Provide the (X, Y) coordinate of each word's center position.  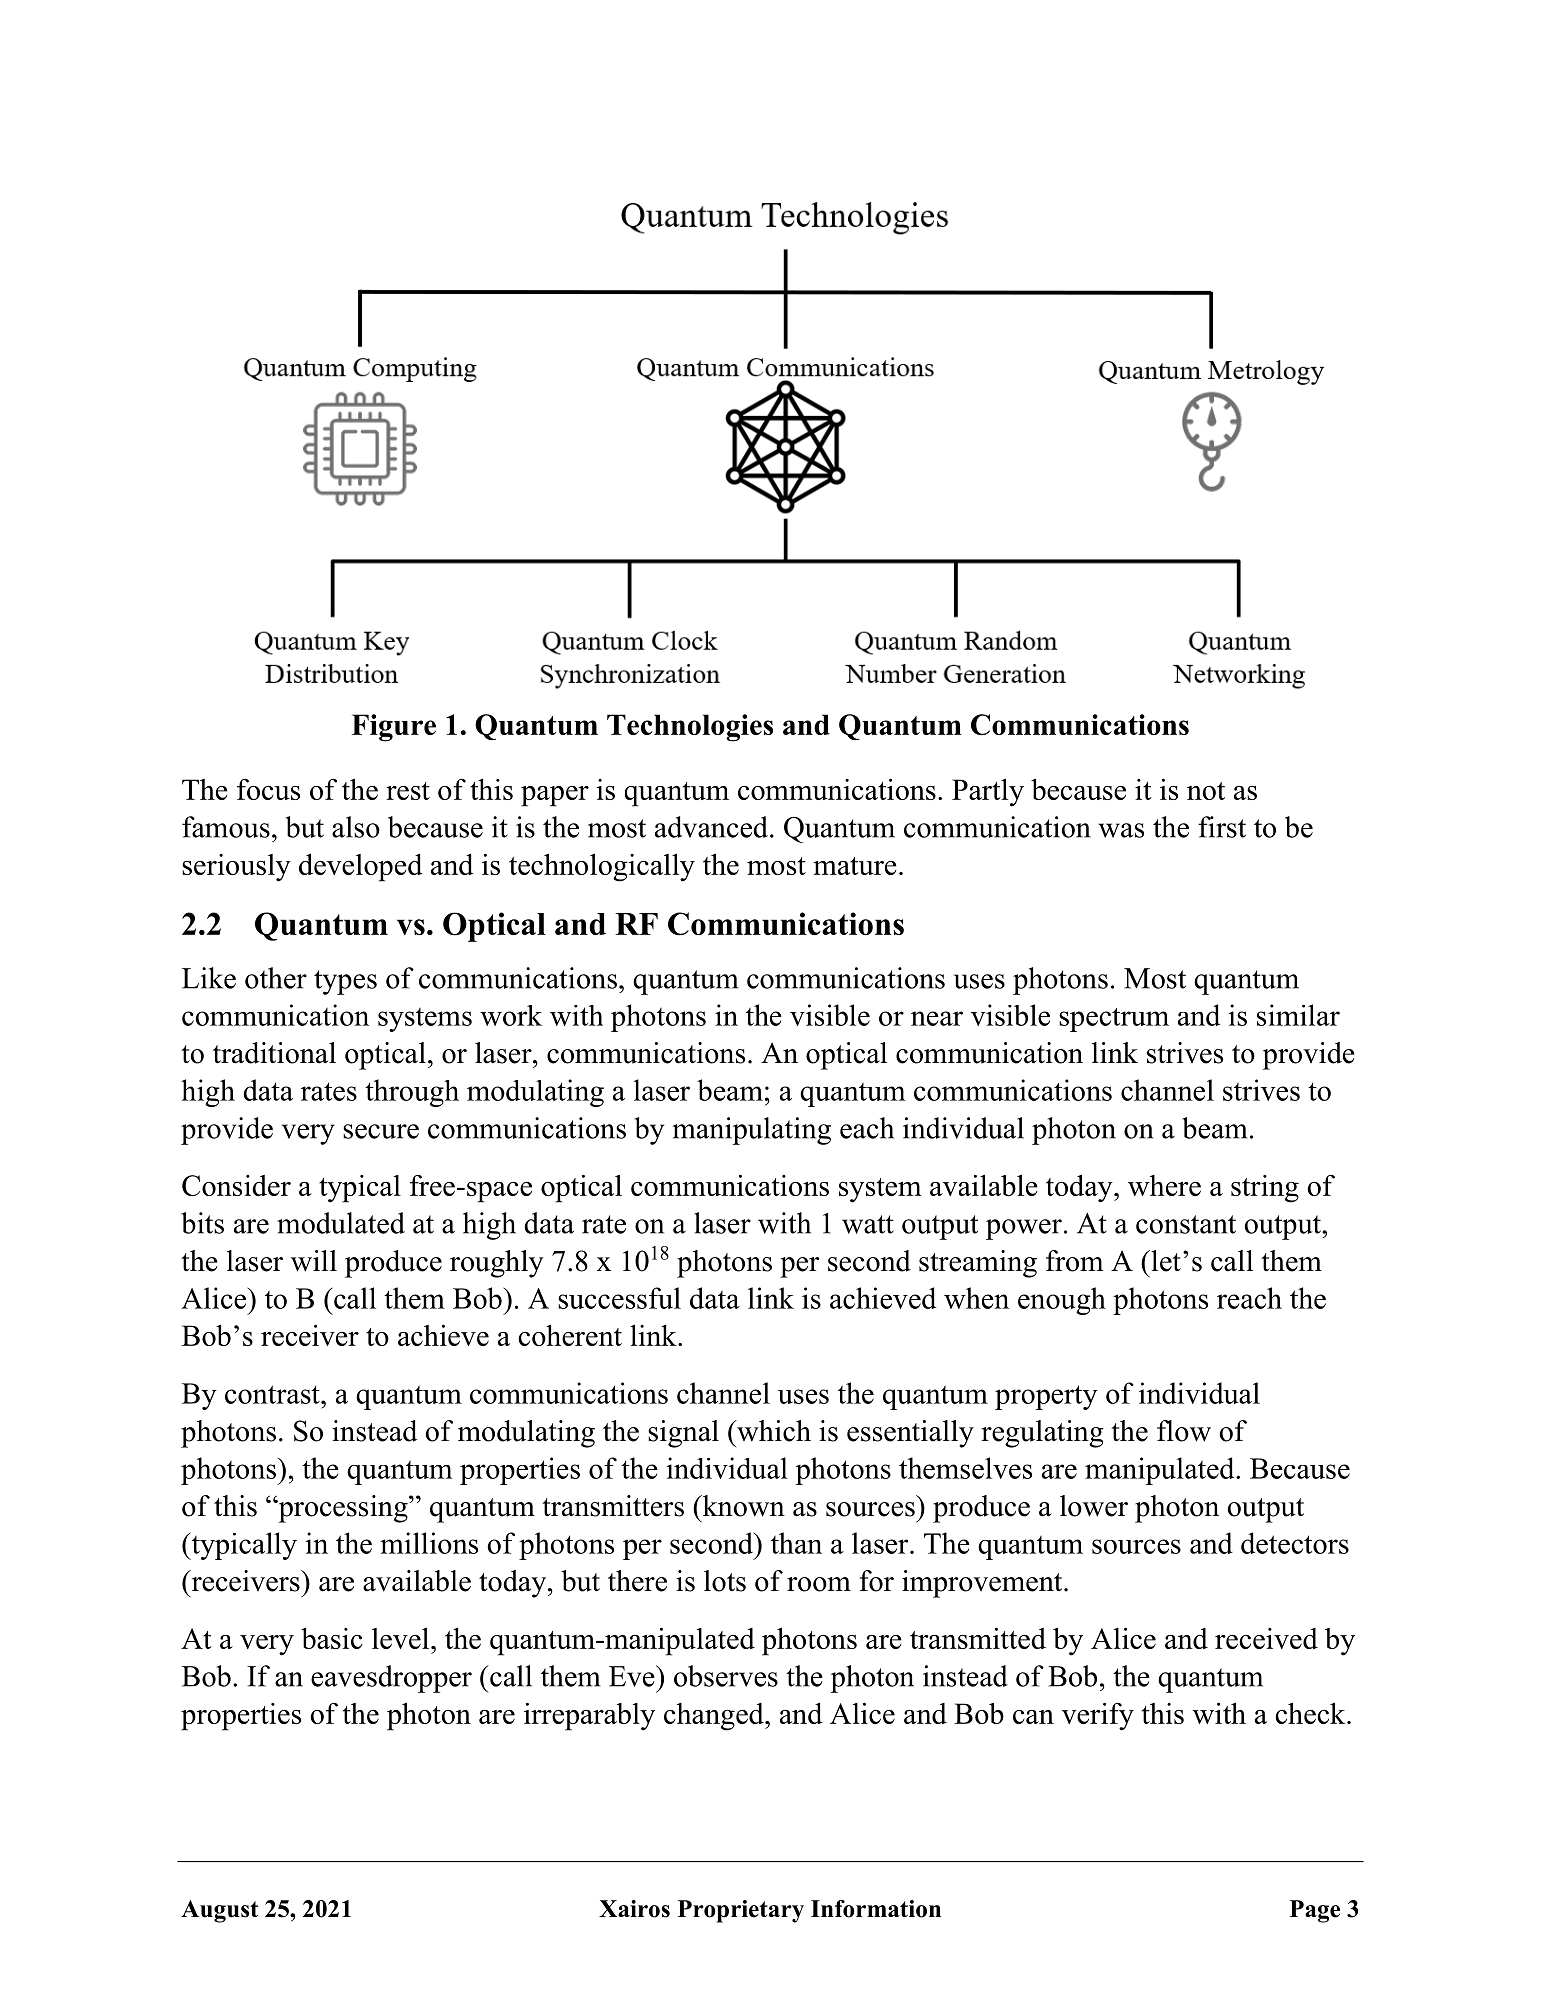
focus (268, 789)
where (1164, 1185)
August (219, 1911)
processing (343, 1509)
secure (381, 1131)
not (1206, 791)
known (742, 1506)
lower (1094, 1506)
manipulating (751, 1131)
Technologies (690, 728)
